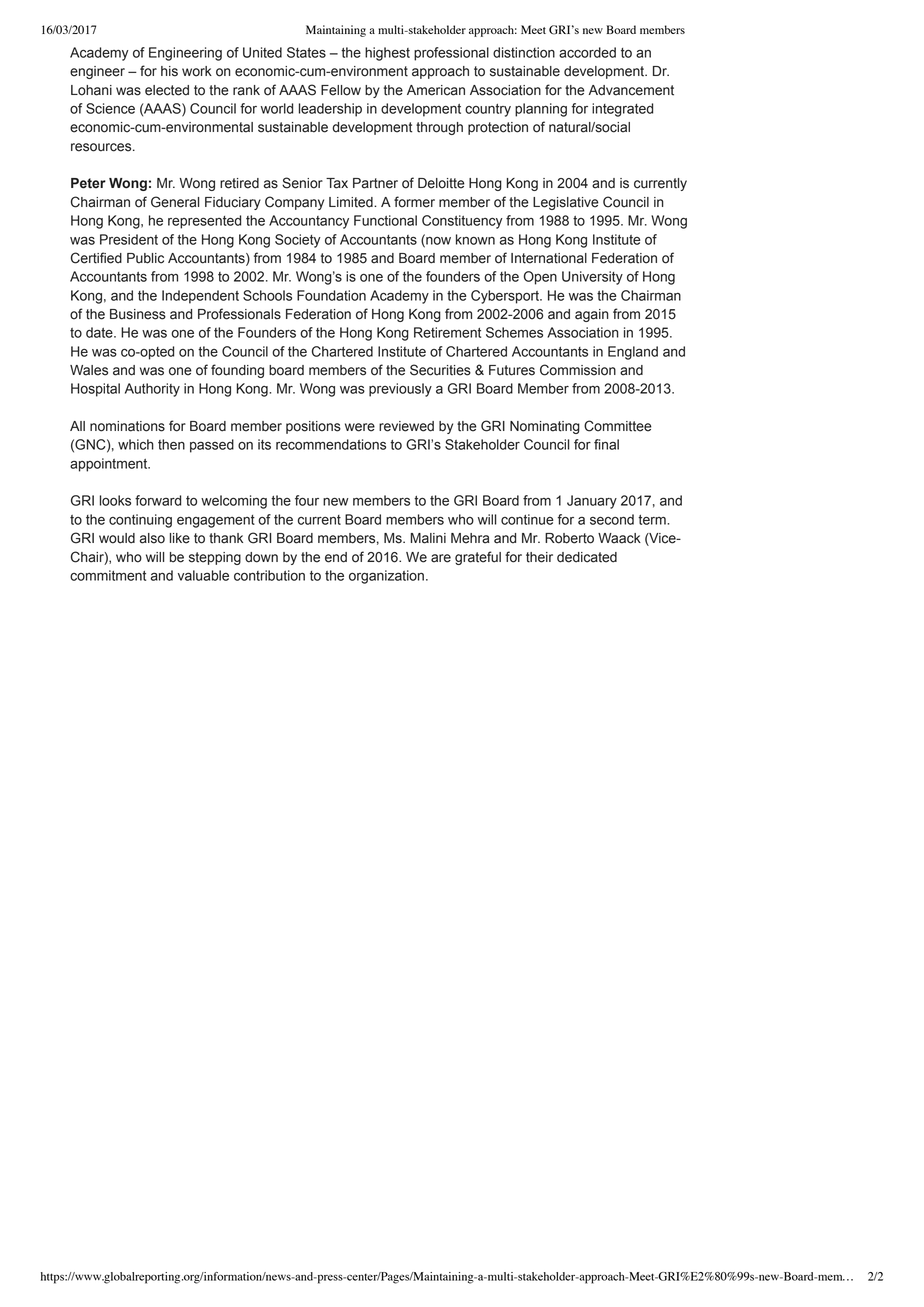 This screenshot has width=924, height=1307. I want to click on his, so click(169, 71).
